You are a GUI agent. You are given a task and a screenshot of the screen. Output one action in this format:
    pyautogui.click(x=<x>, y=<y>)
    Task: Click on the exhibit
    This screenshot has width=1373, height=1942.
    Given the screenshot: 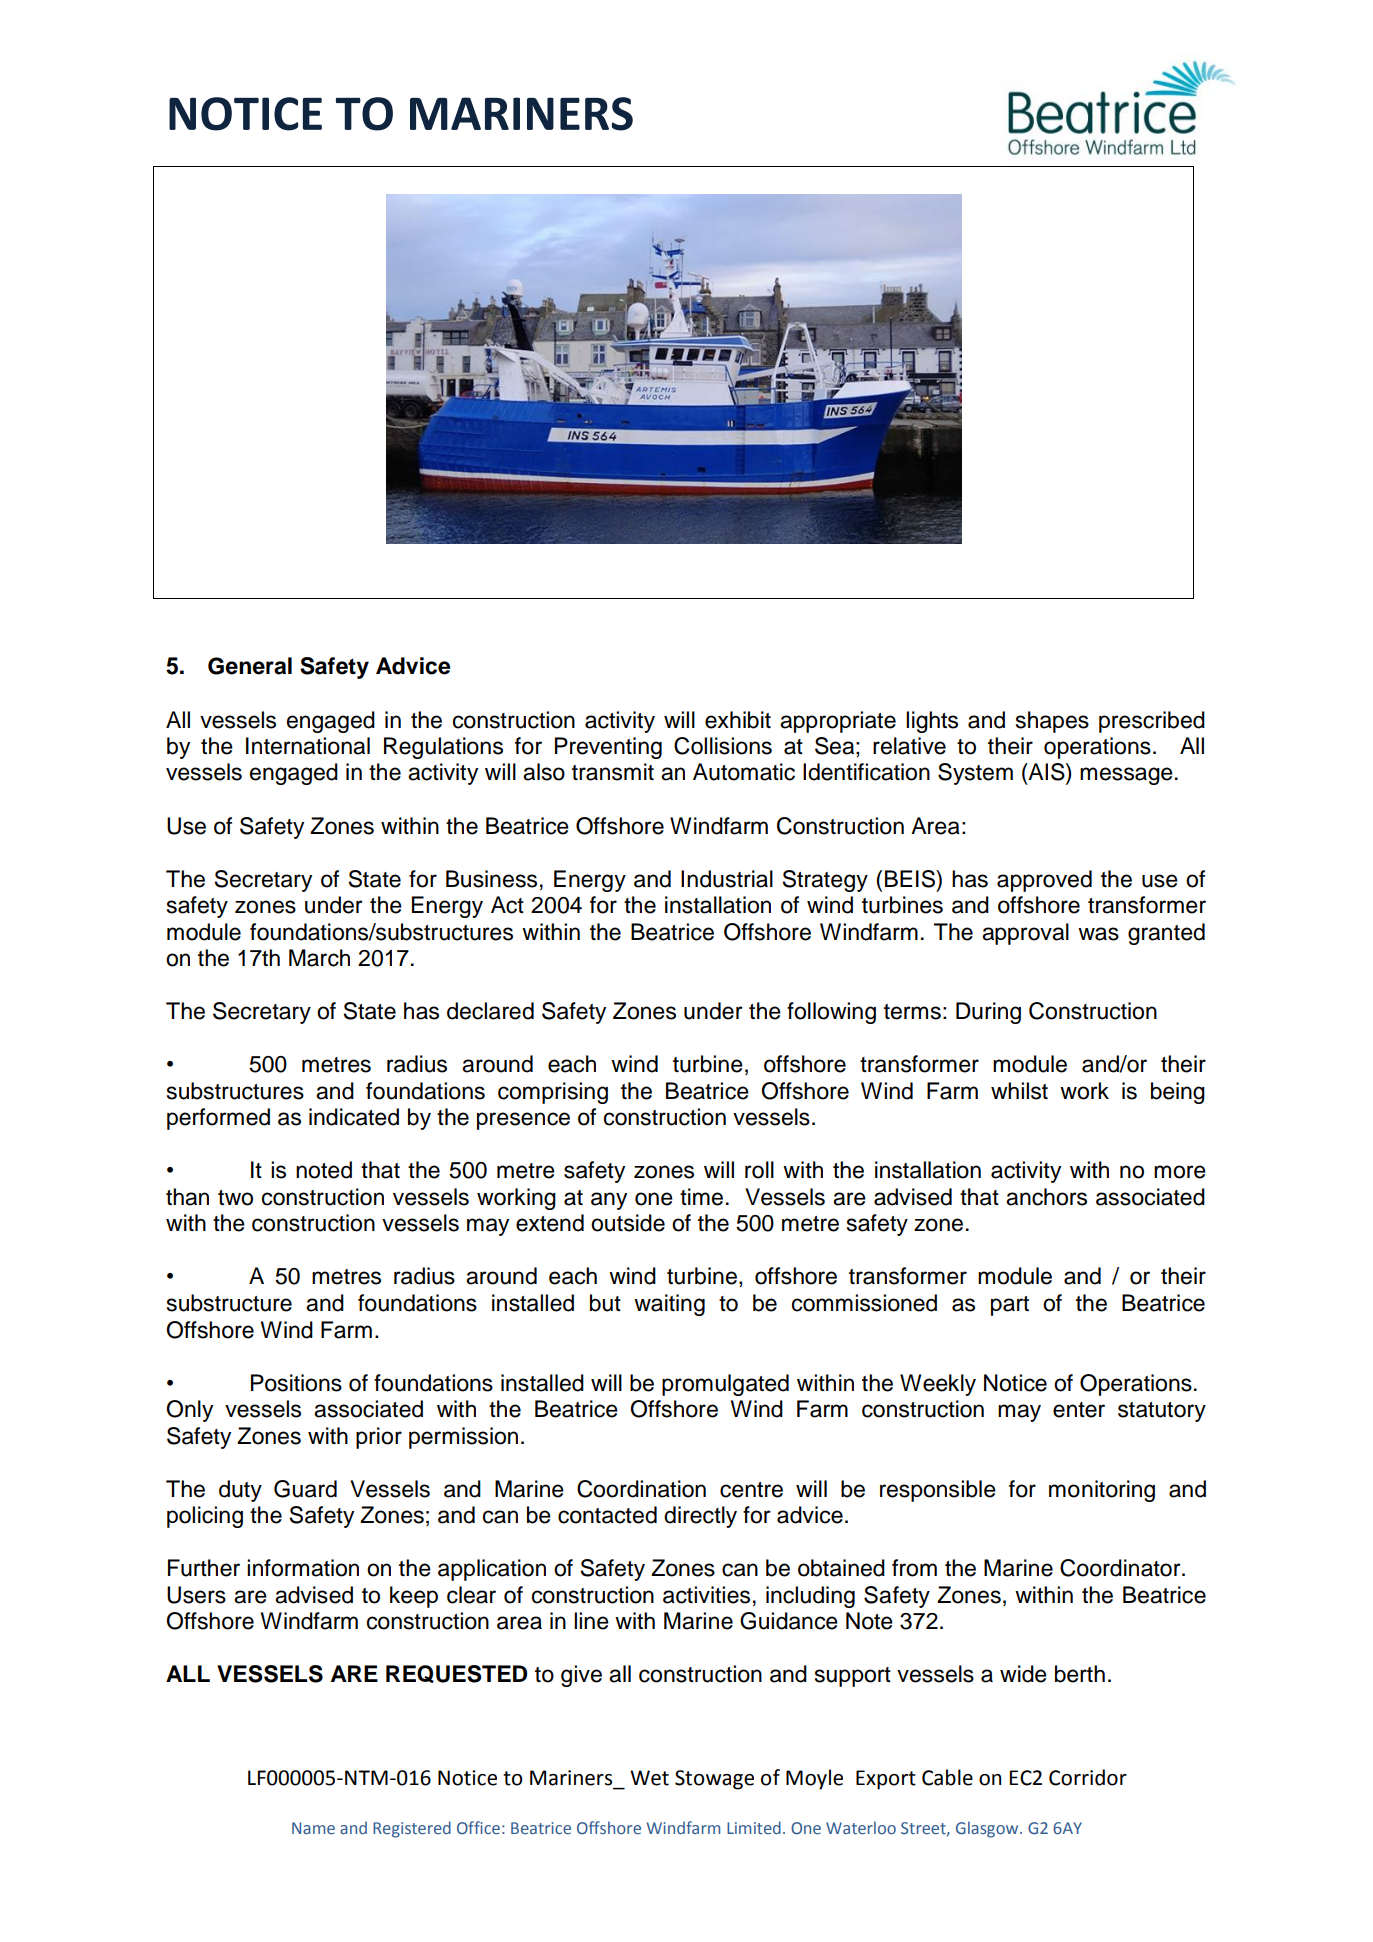 What is the action you would take?
    pyautogui.click(x=738, y=720)
